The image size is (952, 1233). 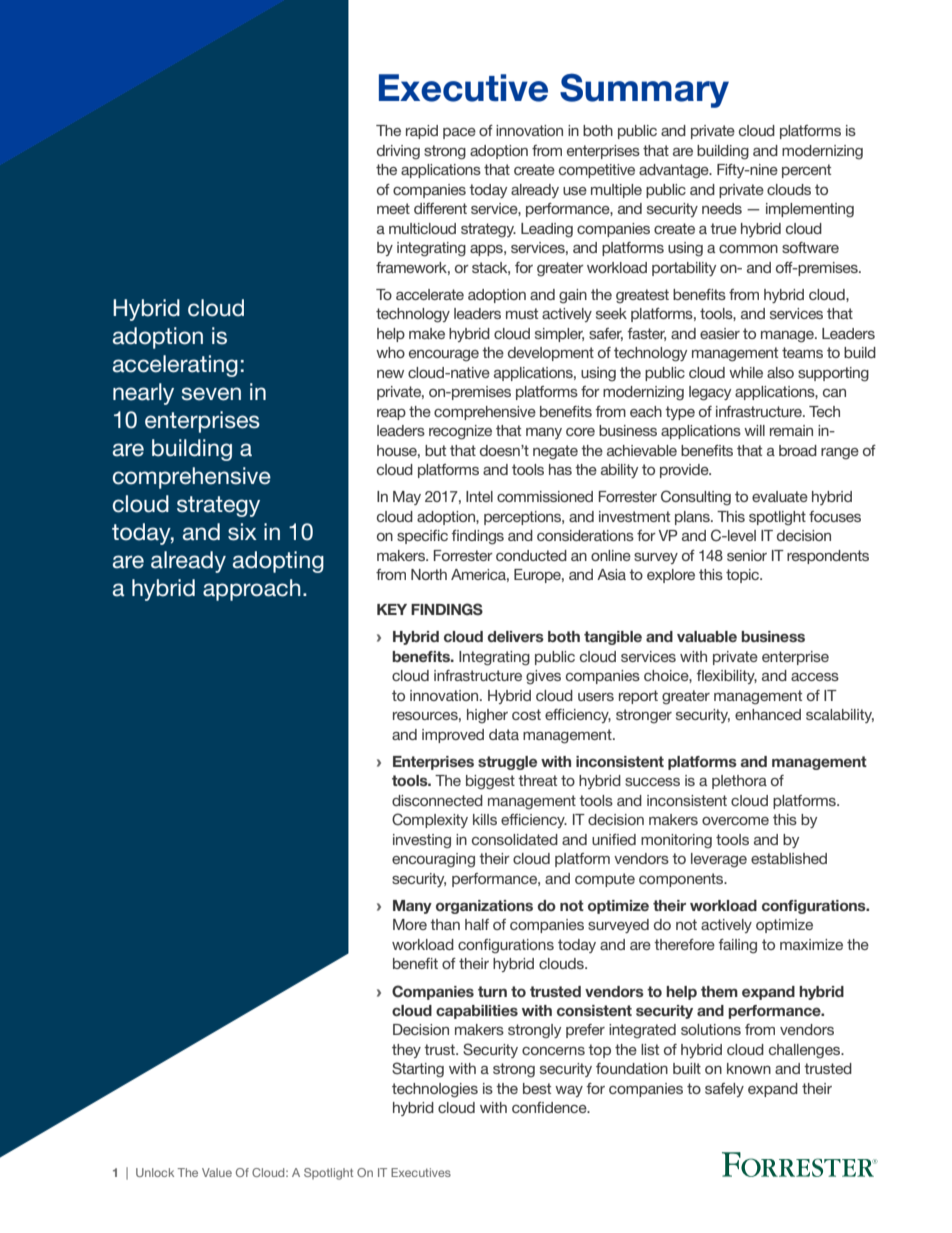 I want to click on pace, so click(x=459, y=133).
